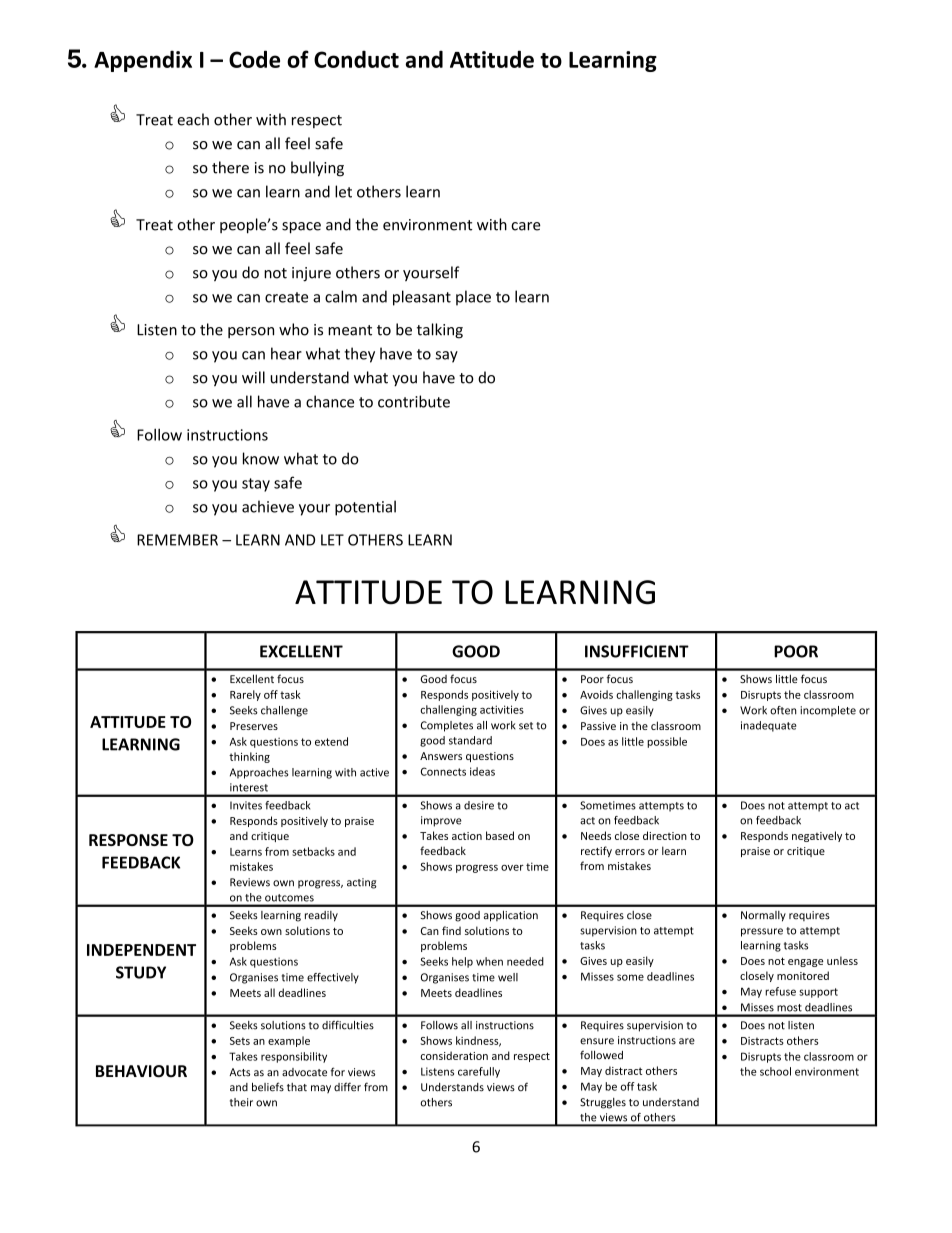  Describe the element at coordinates (775, 1071) in the screenshot. I see `school` at that location.
